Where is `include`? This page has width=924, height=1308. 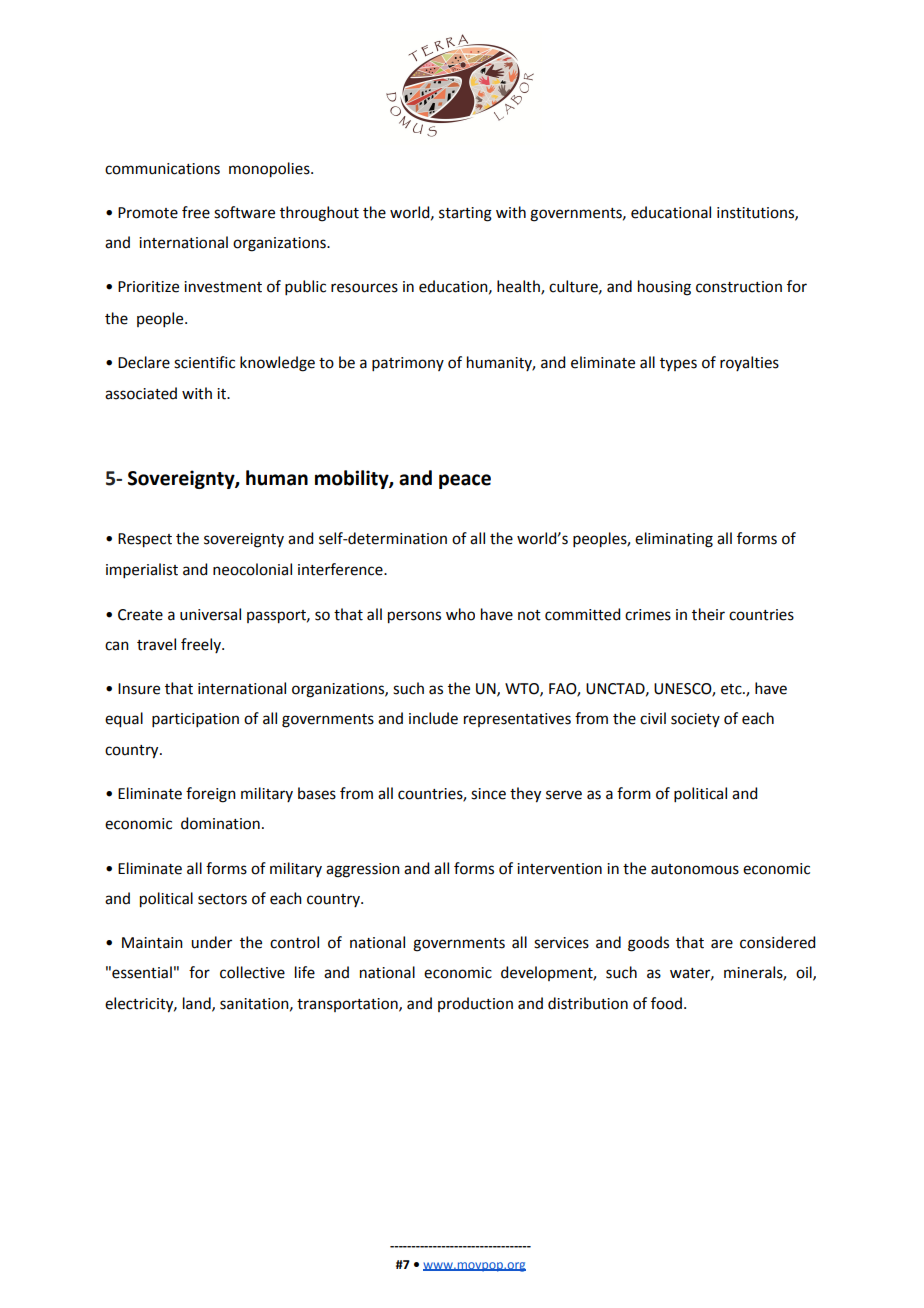
include is located at coordinates (433, 718).
